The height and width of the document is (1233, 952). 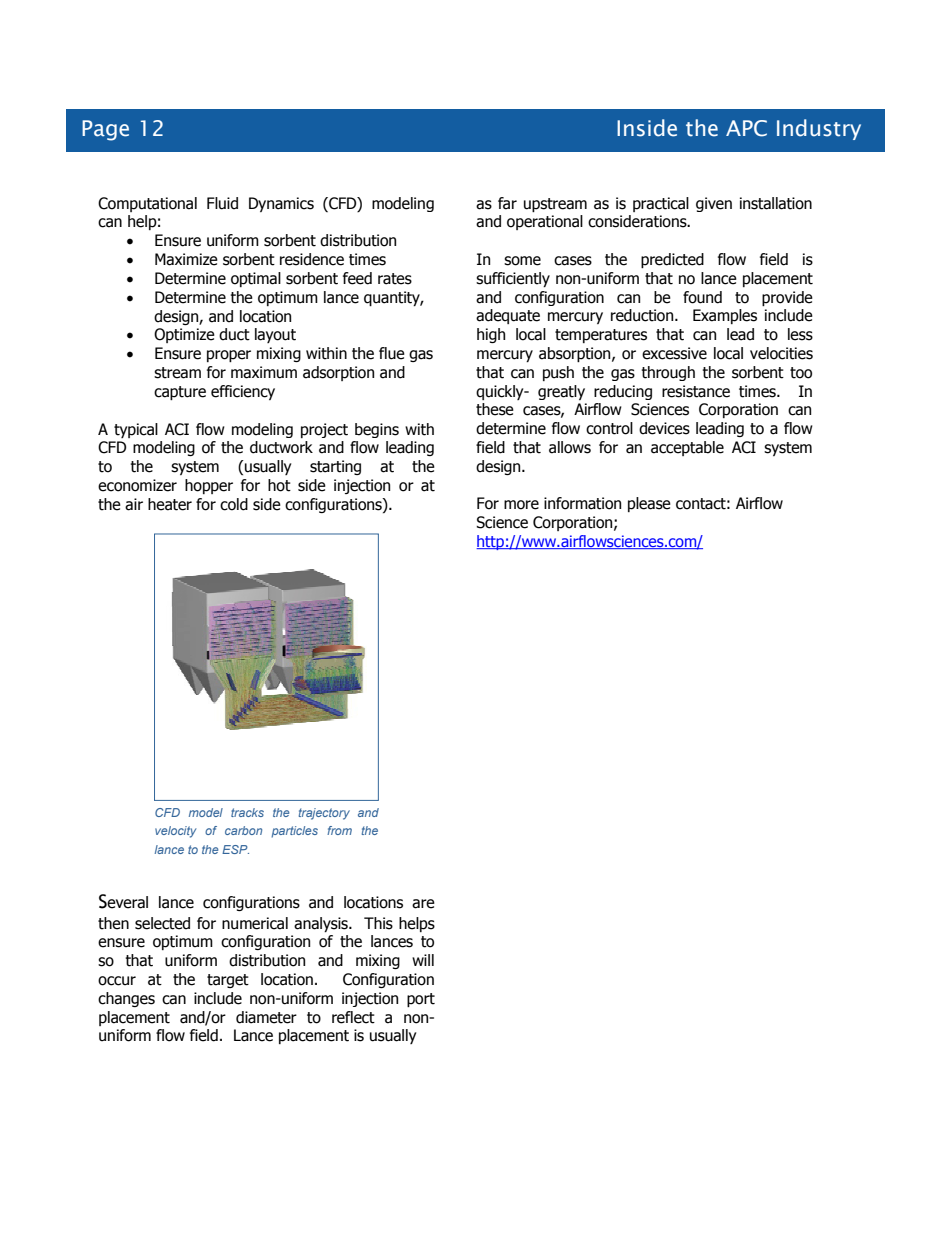 I want to click on will, so click(x=423, y=960).
